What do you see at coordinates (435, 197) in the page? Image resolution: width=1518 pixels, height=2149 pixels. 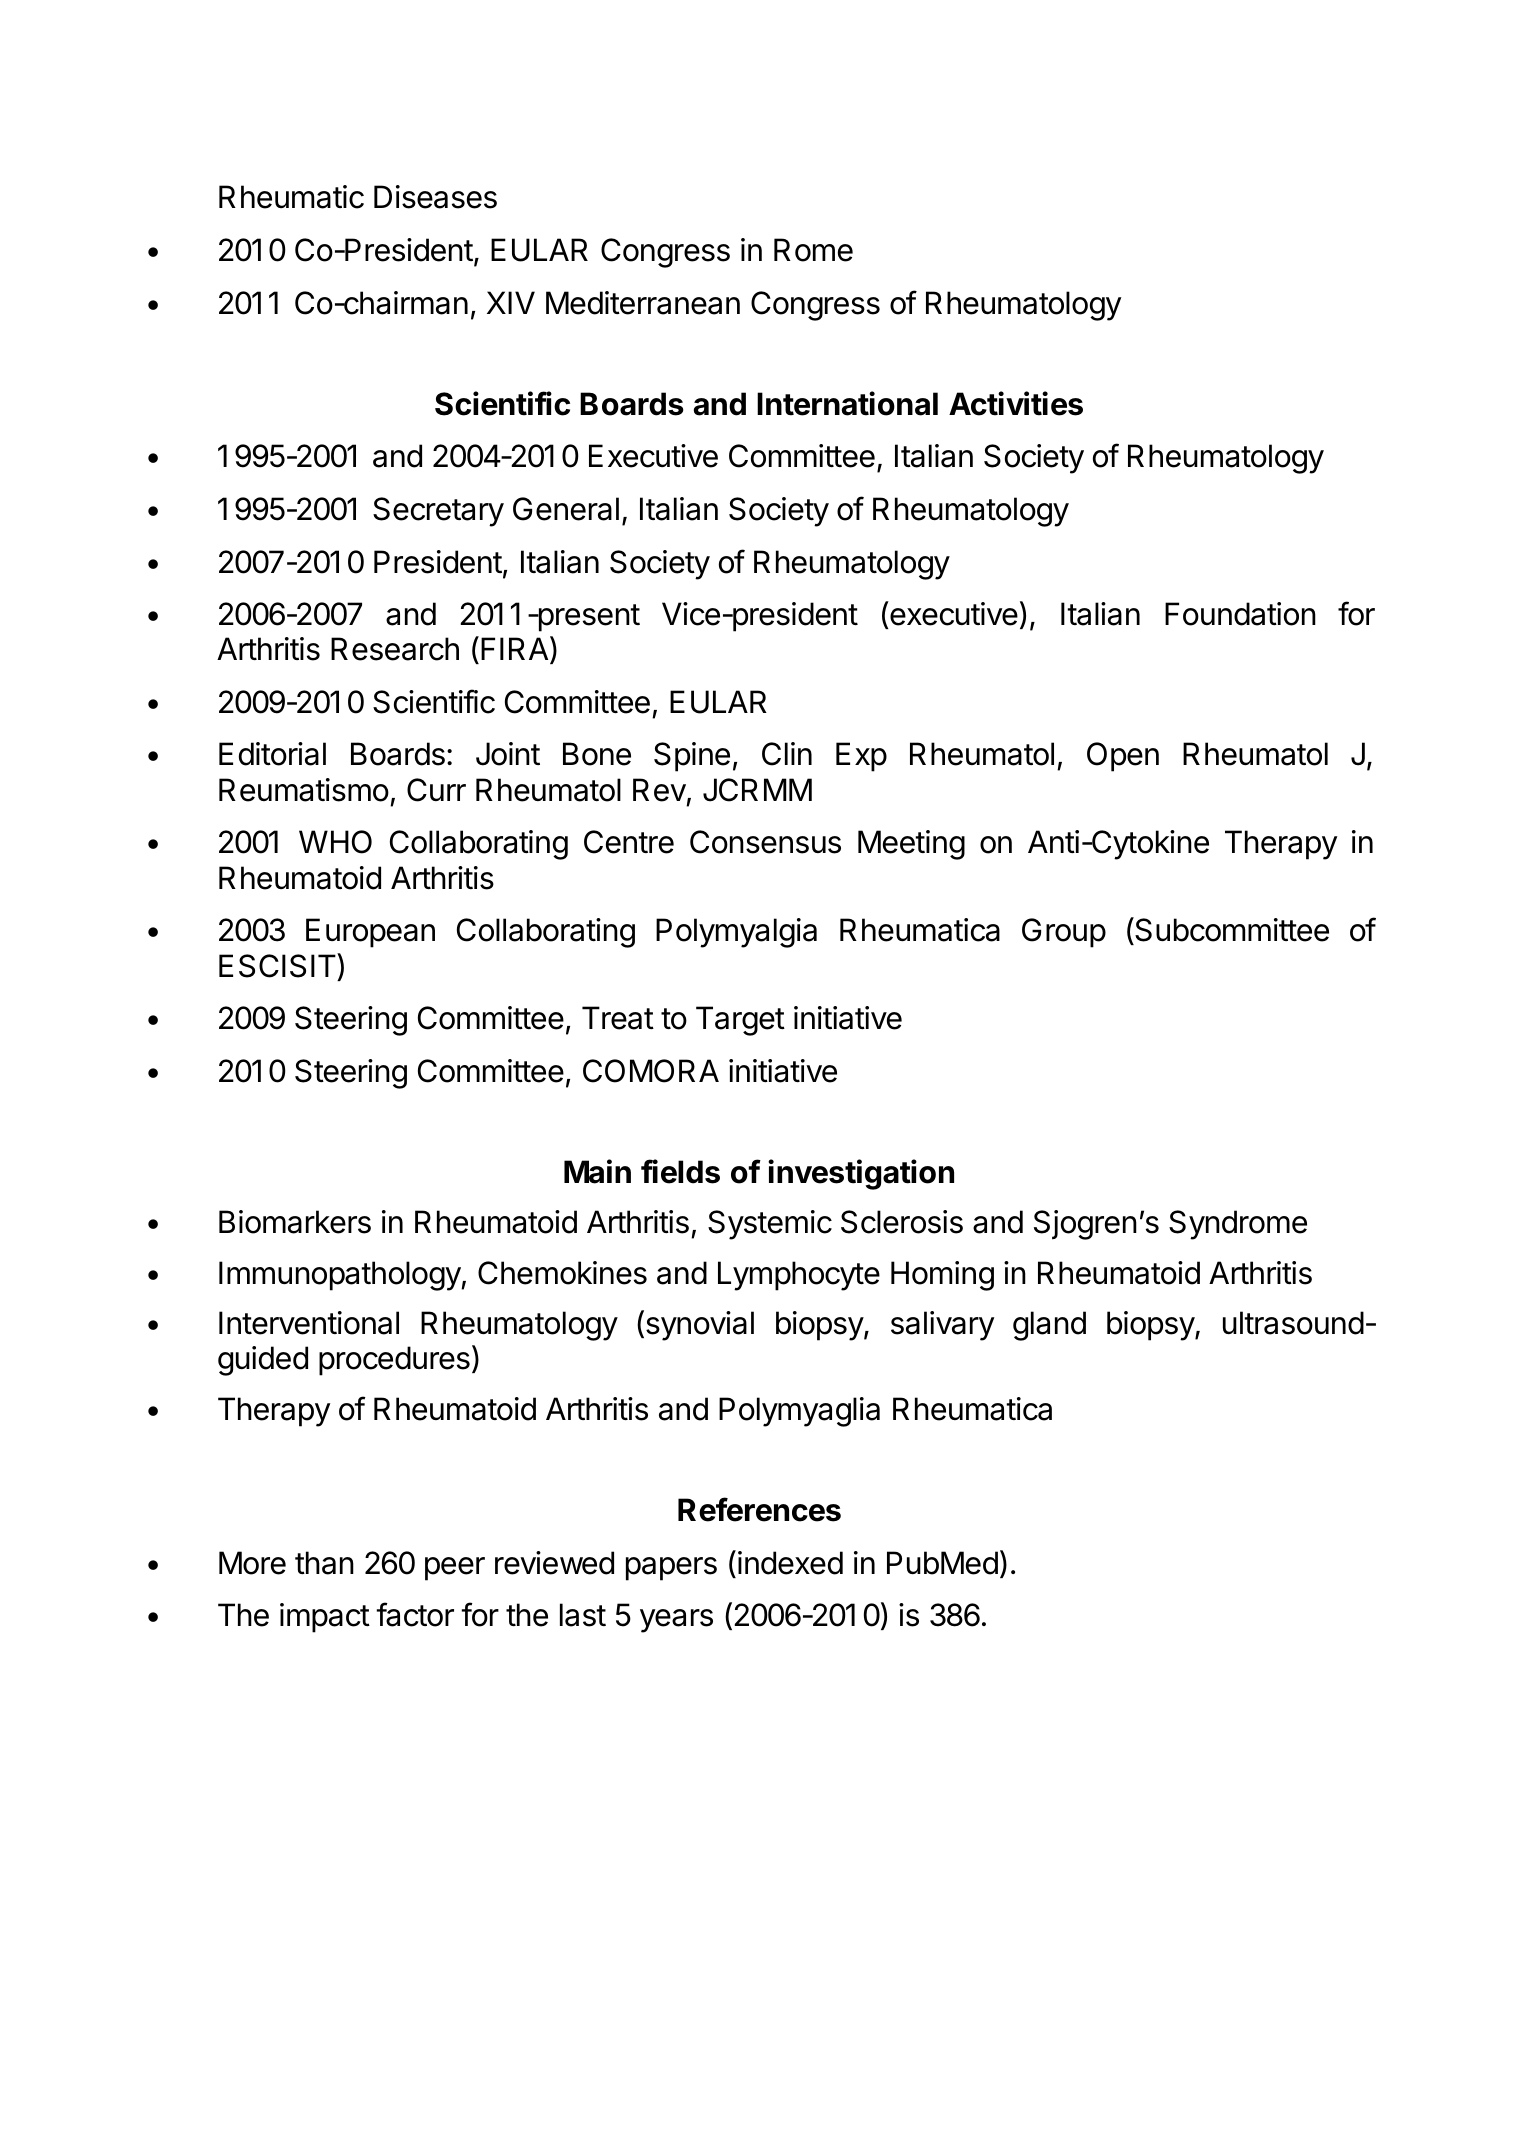 I see `Diseases` at bounding box center [435, 197].
